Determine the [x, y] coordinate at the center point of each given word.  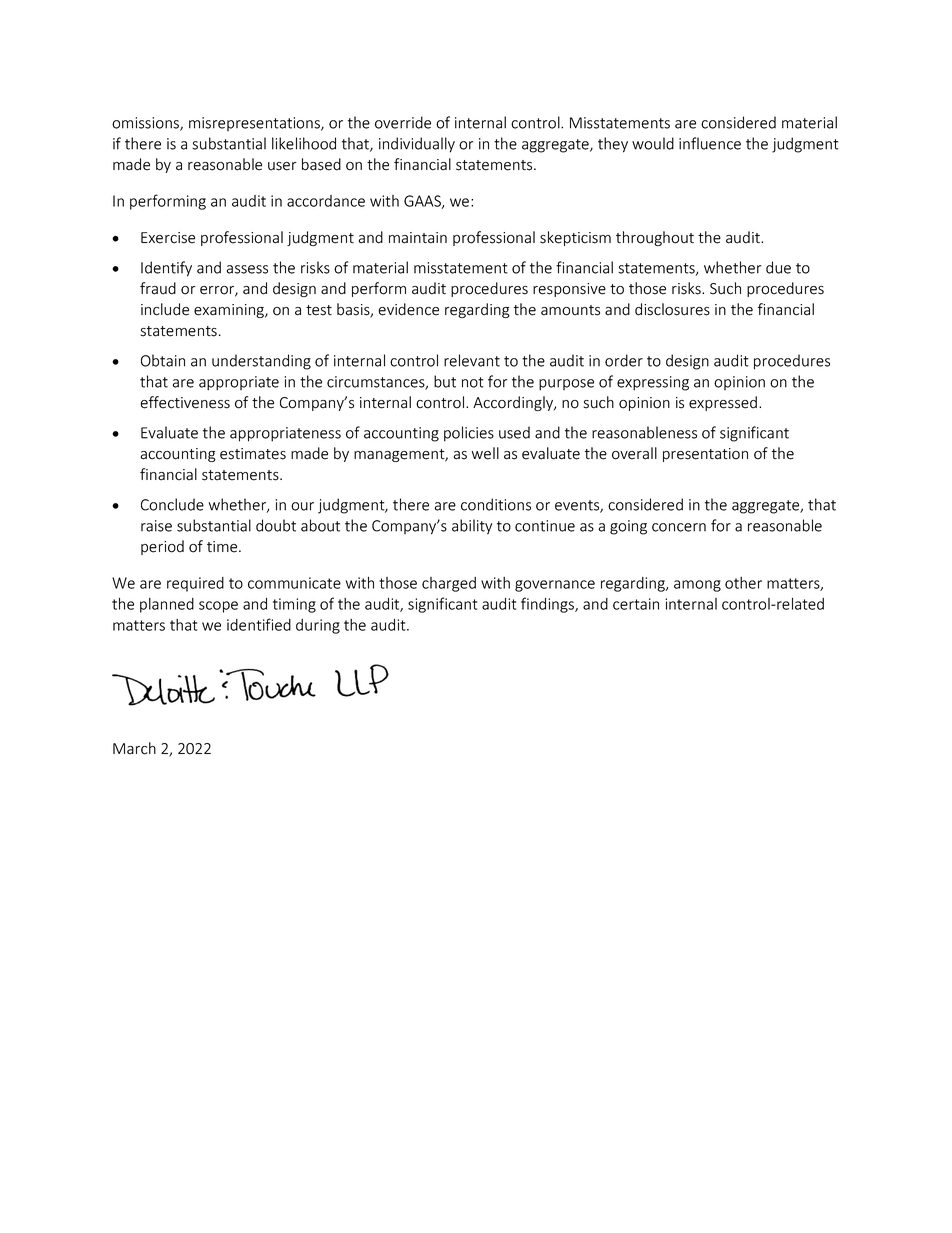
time [223, 547]
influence [710, 143]
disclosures [672, 309]
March [134, 748]
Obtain [163, 360]
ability [472, 527]
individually [417, 145]
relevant [472, 360]
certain [636, 604]
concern [679, 527]
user [282, 166]
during [318, 626]
